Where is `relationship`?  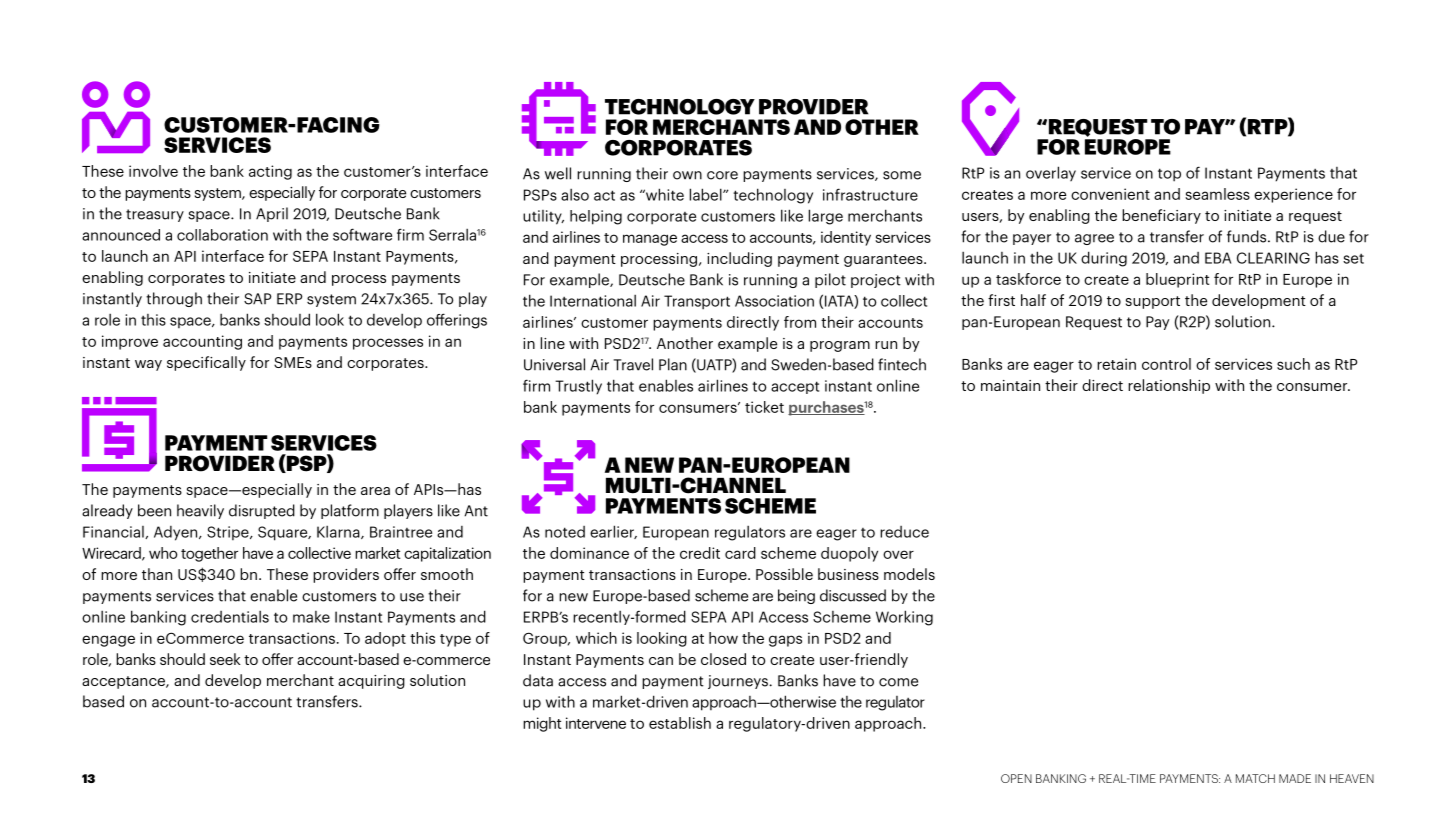
relationship is located at coordinates (1169, 386).
